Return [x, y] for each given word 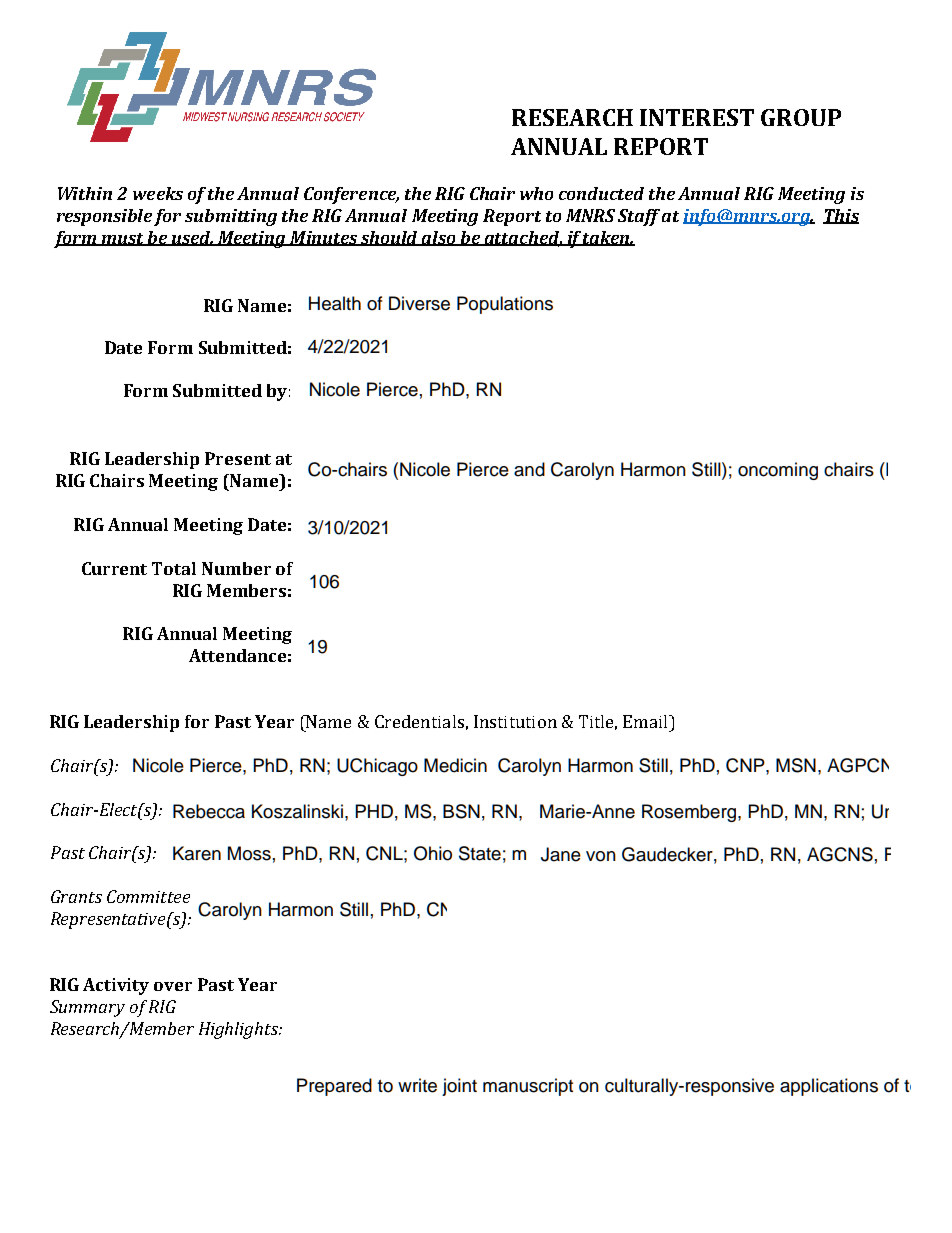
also [439, 238]
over [173, 986]
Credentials [419, 721]
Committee [148, 896]
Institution [515, 721]
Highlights [240, 1030]
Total [174, 568]
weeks [158, 193]
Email [646, 721]
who [536, 193]
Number [236, 568]
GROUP [801, 117]
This [841, 216]
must [122, 239]
